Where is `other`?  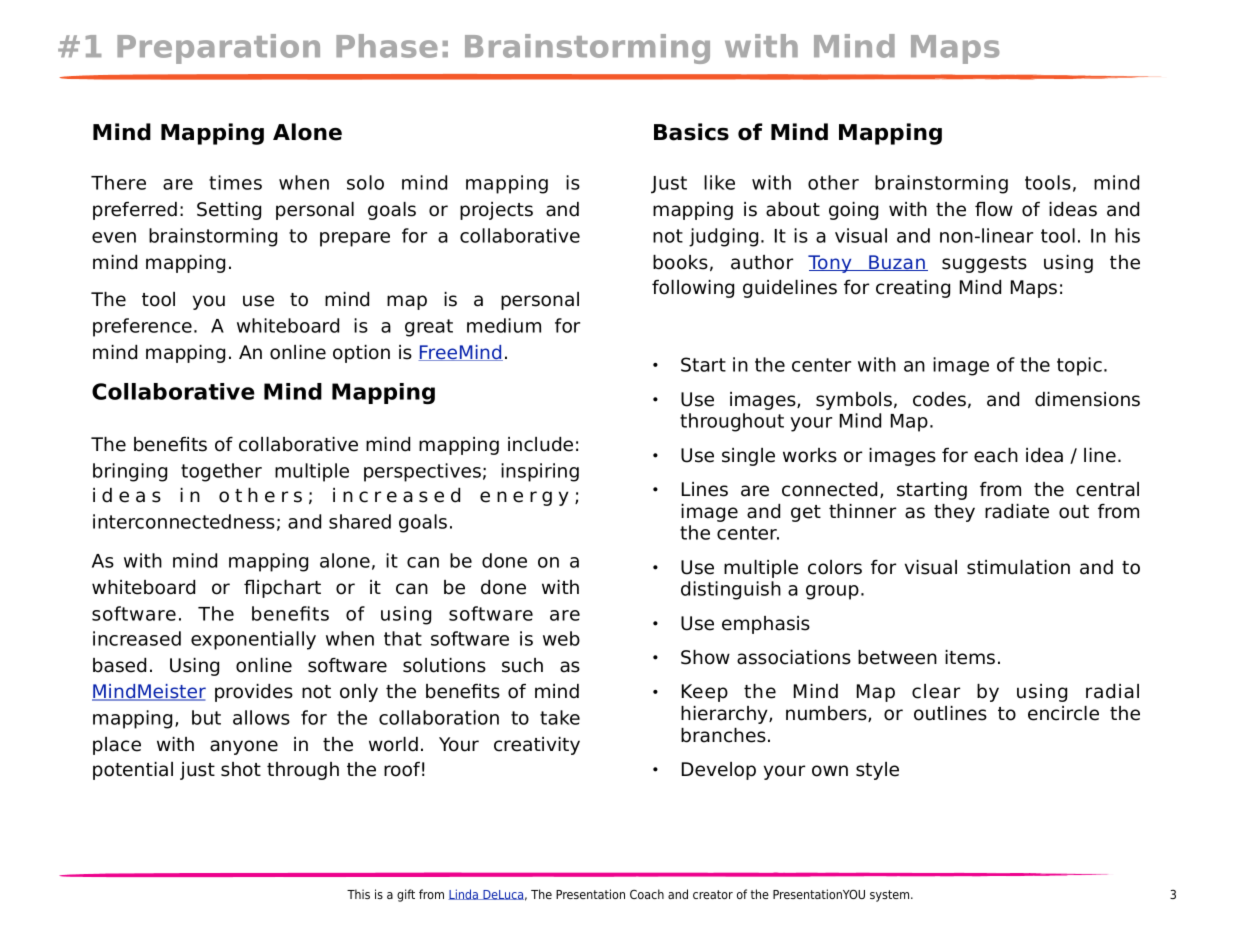
other is located at coordinates (833, 182).
